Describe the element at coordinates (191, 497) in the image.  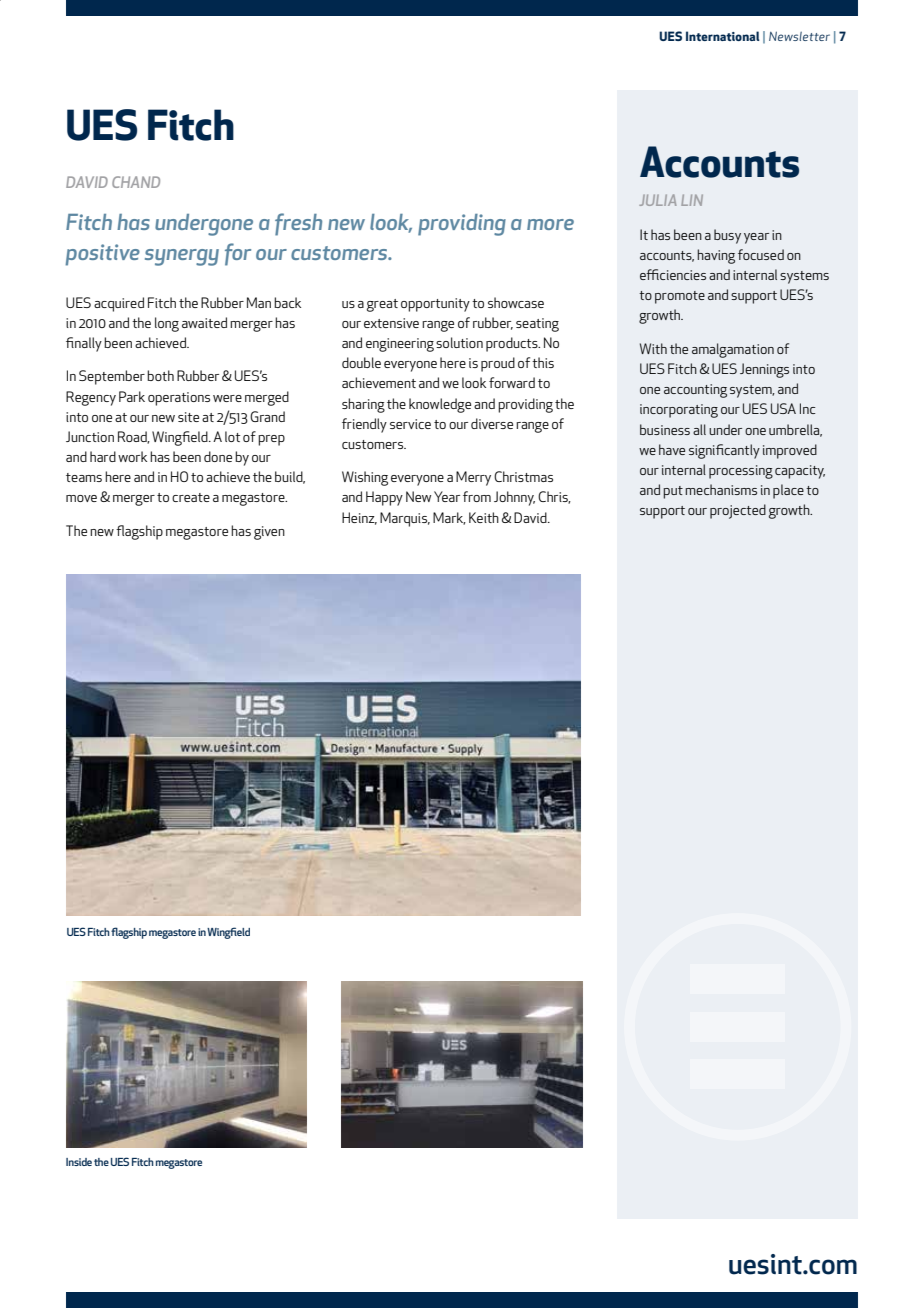
I see `create` at that location.
